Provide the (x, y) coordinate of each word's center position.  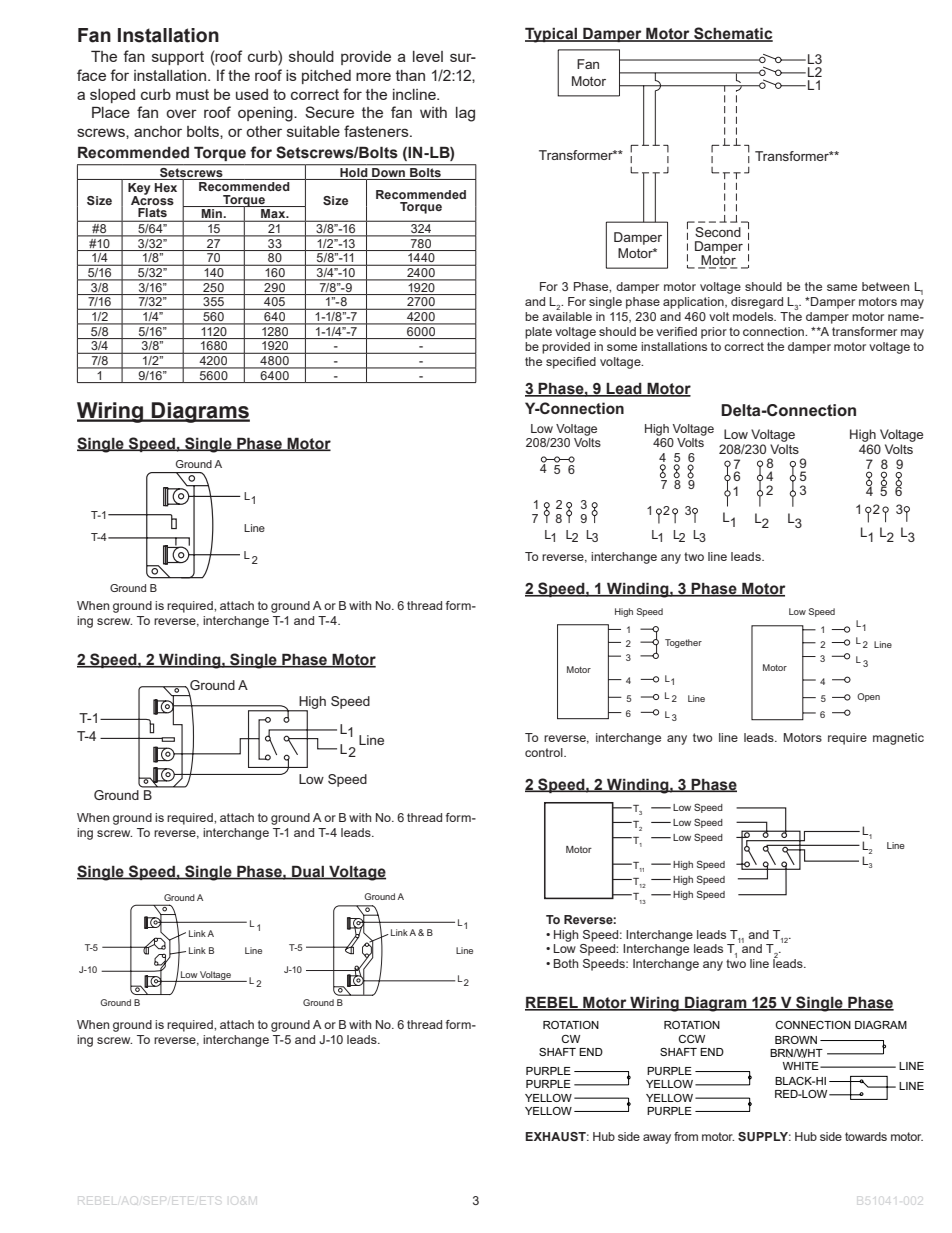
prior (714, 333)
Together (683, 643)
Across (152, 199)
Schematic (732, 34)
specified (571, 363)
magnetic (898, 739)
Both (566, 963)
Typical (552, 35)
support (178, 58)
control (545, 752)
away (657, 1139)
